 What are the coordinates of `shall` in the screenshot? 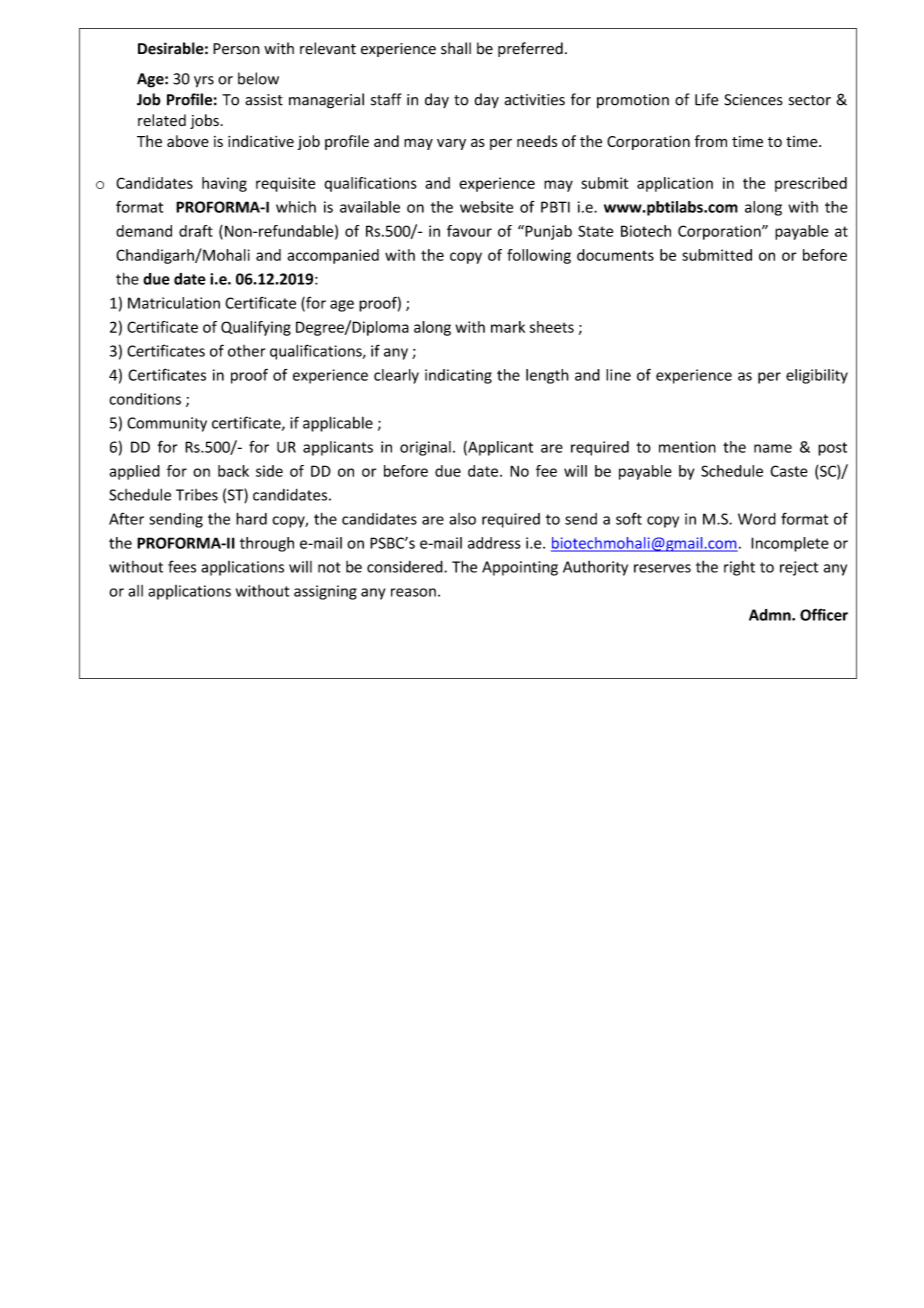 It's located at (456, 48).
